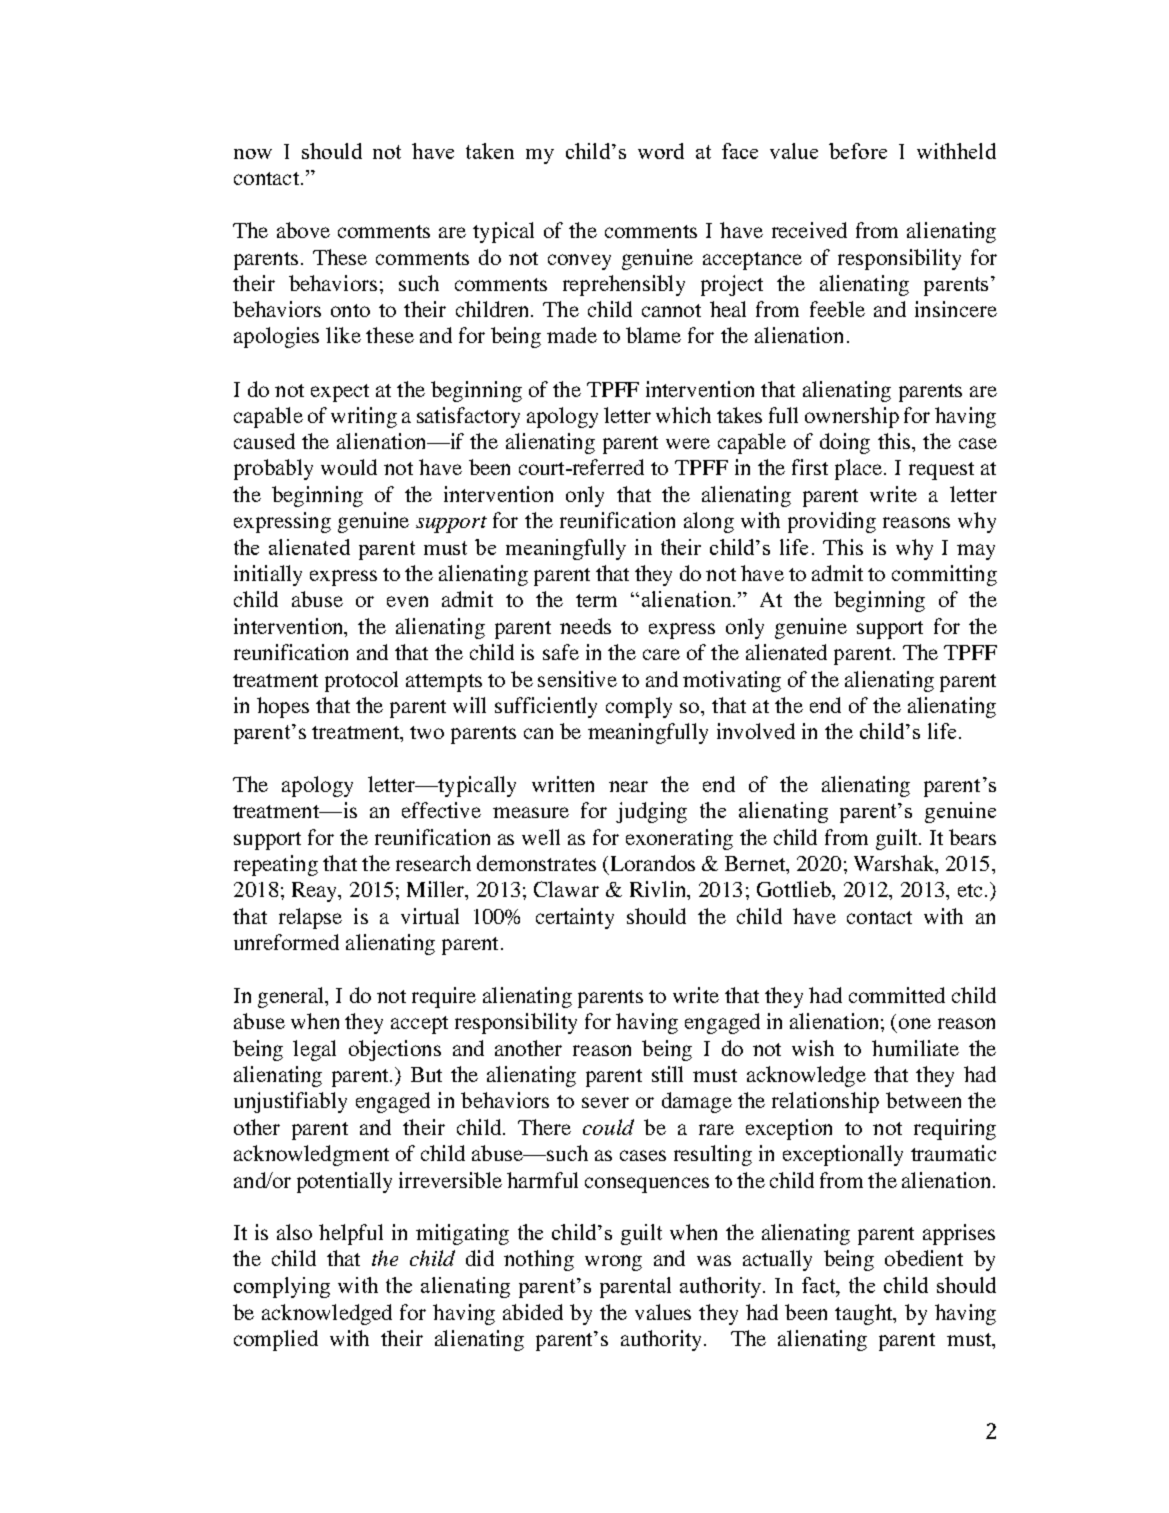 This screenshot has height=1513, width=1169. I want to click on above, so click(303, 230).
